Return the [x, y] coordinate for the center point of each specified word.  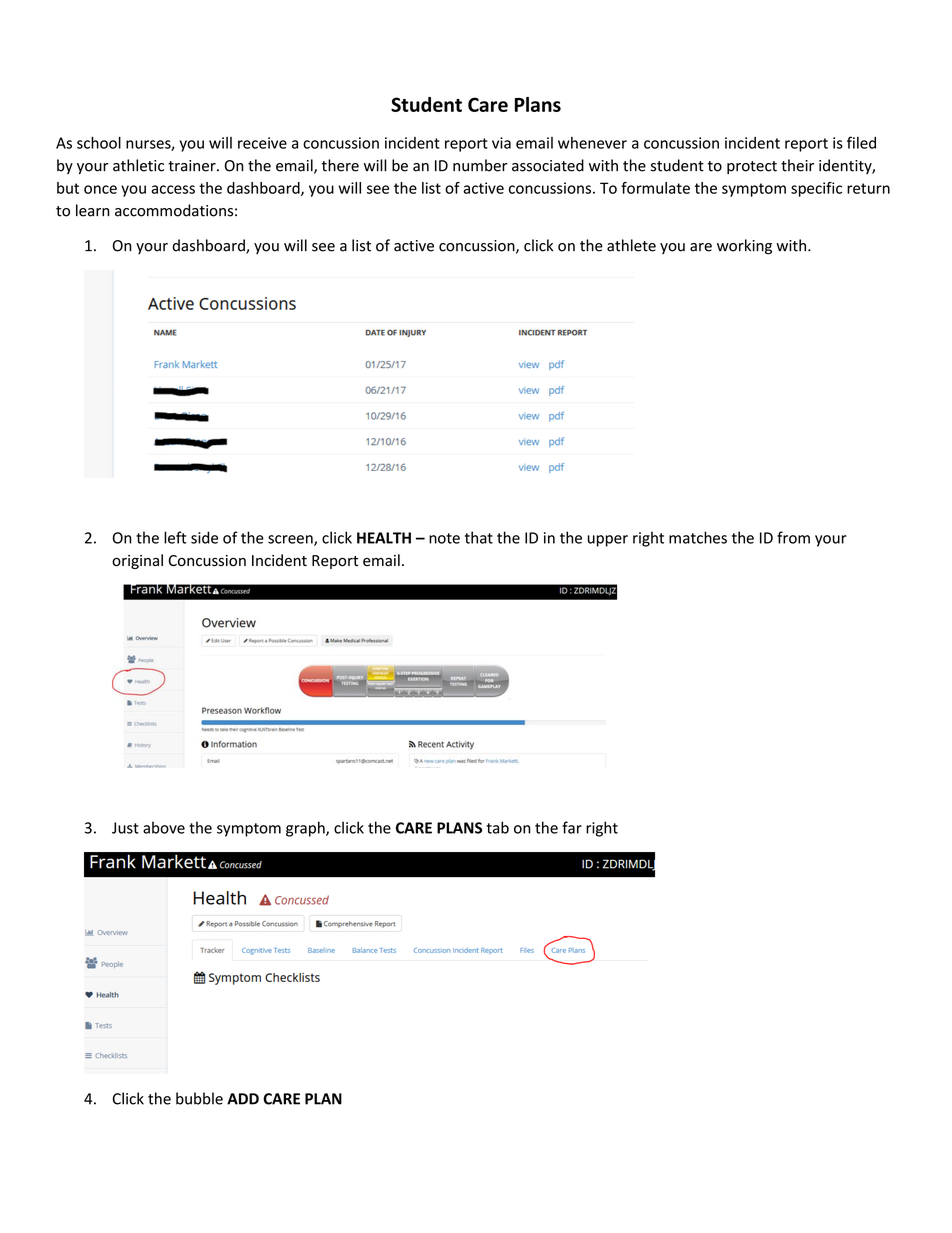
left [175, 537]
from [793, 537]
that [479, 537]
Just [125, 828]
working [744, 247]
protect [752, 167]
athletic [138, 165]
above [164, 827]
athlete [631, 245]
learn [93, 210]
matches [698, 537]
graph [306, 829]
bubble [199, 1098]
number [480, 165]
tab [497, 827]
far [572, 827]
